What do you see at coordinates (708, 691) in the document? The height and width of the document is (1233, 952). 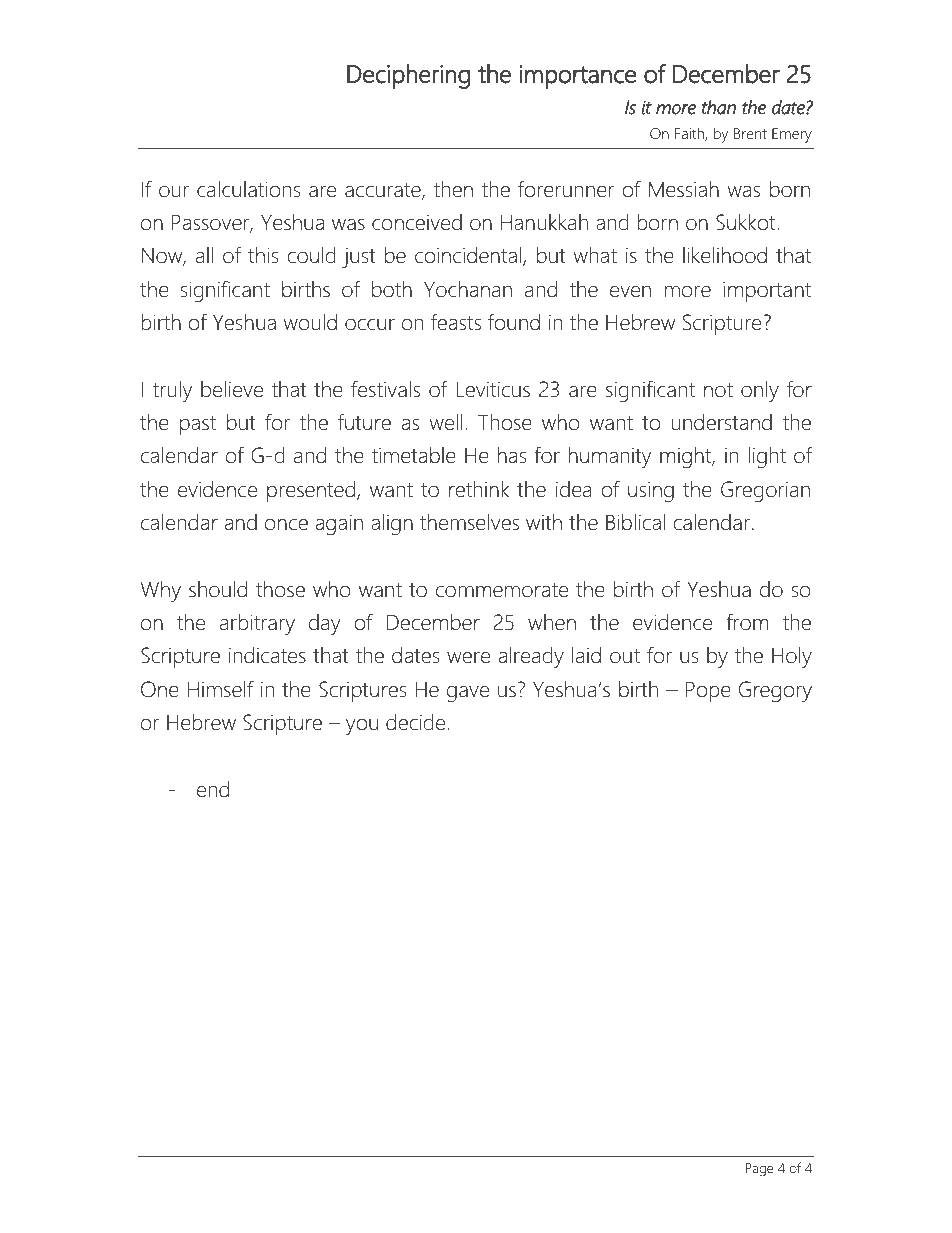 I see `Pope` at bounding box center [708, 691].
